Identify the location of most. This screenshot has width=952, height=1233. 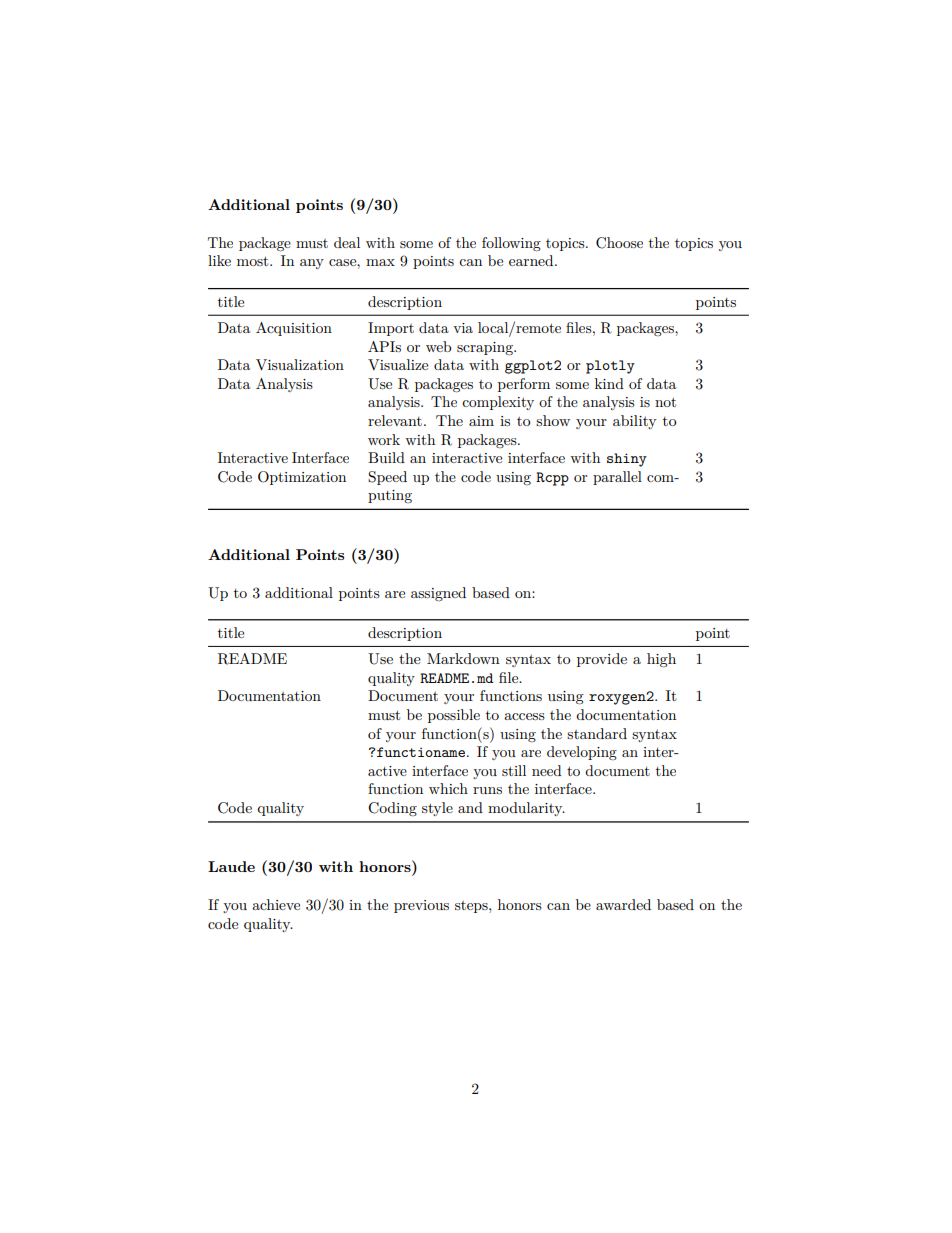
(254, 261).
